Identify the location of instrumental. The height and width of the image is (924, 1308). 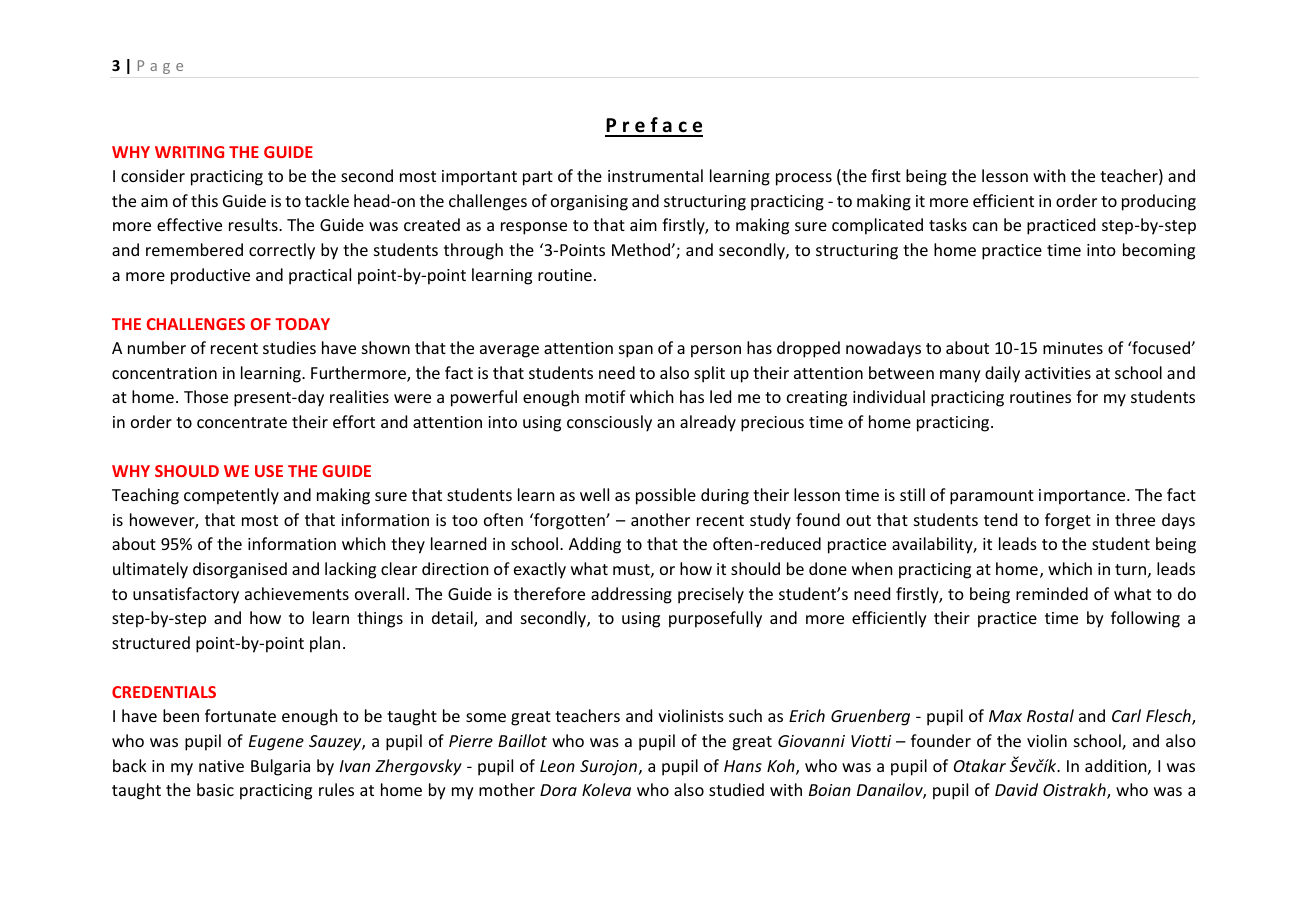
(655, 175).
